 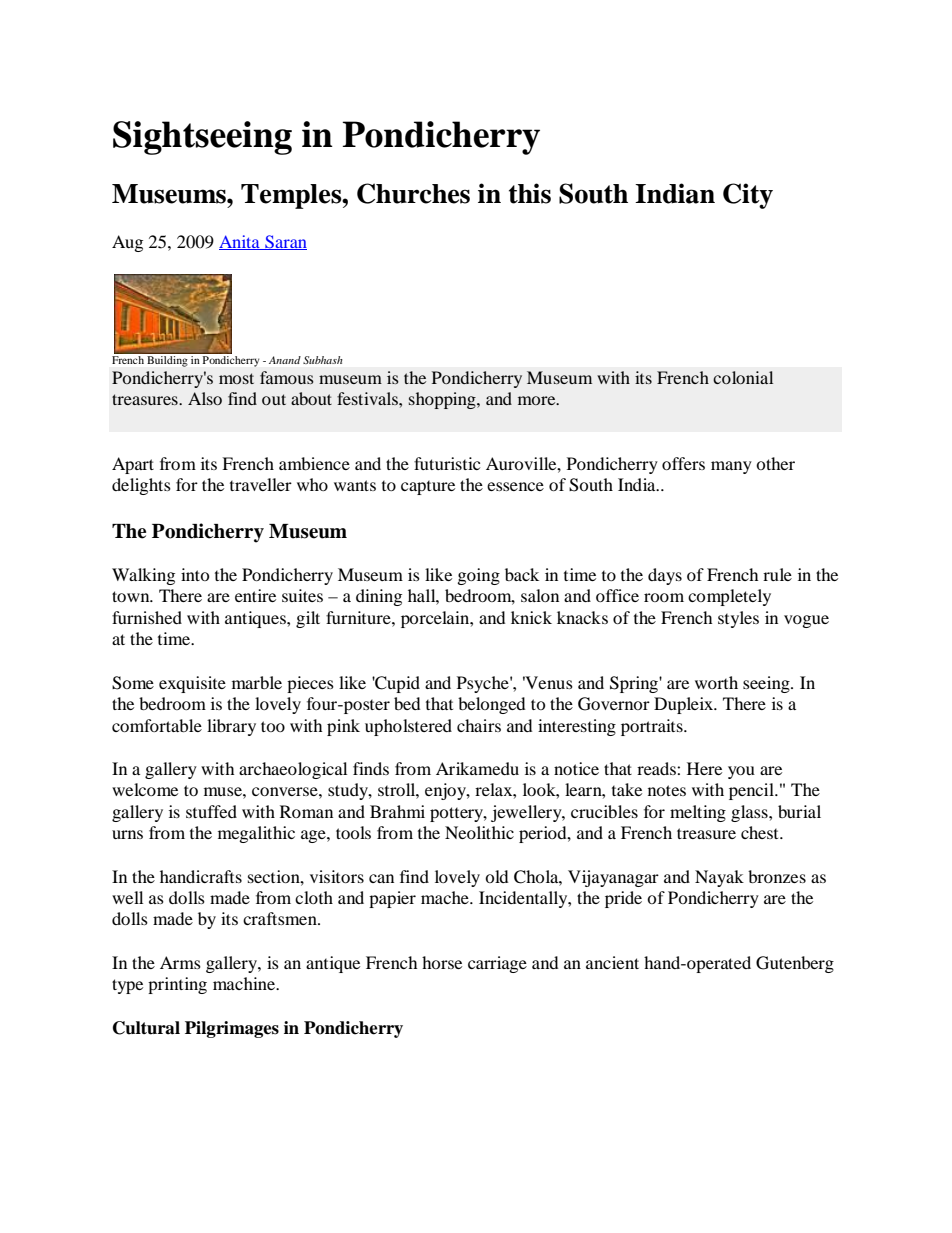 I want to click on printing, so click(x=177, y=985).
